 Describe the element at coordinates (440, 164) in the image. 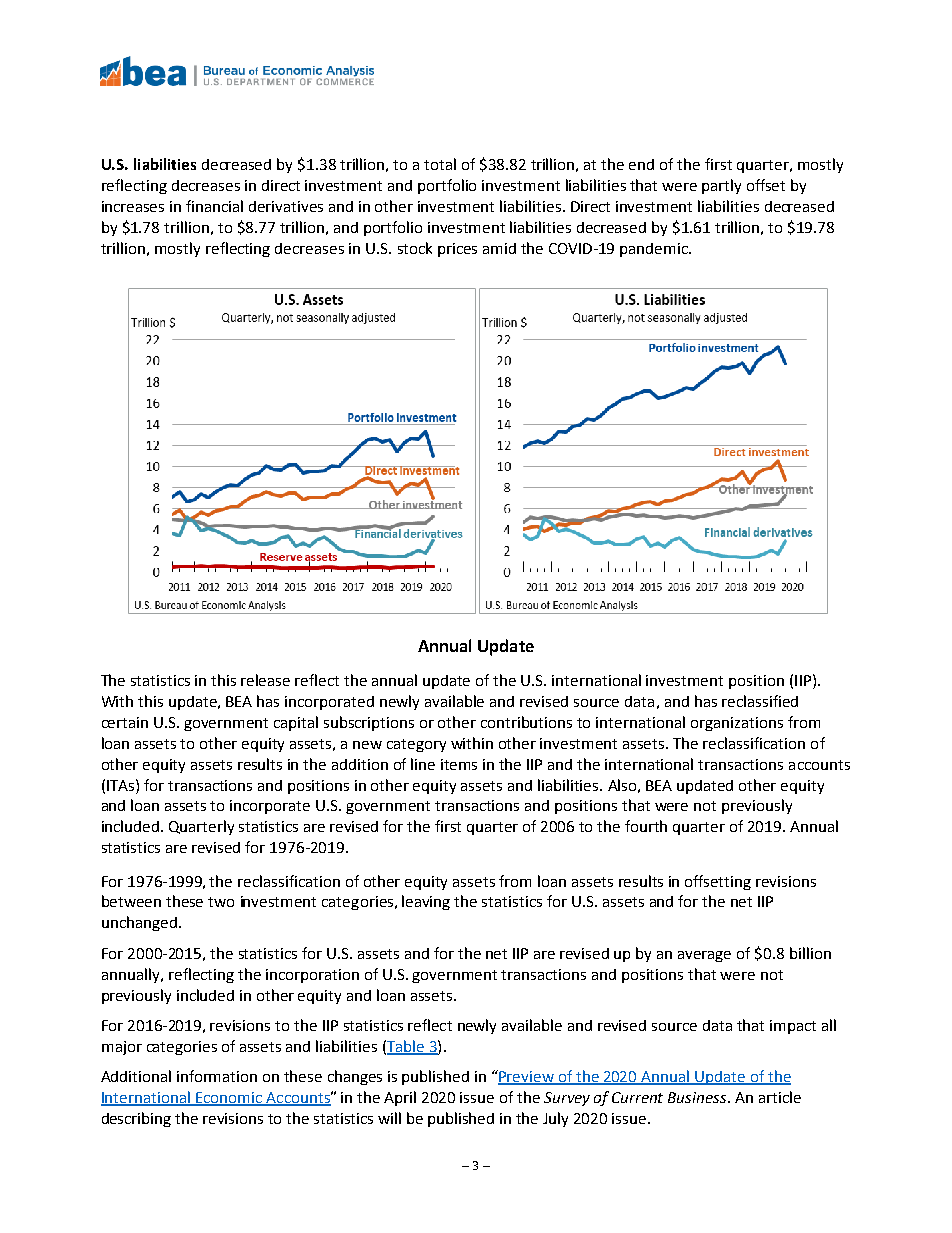

I see `total` at that location.
